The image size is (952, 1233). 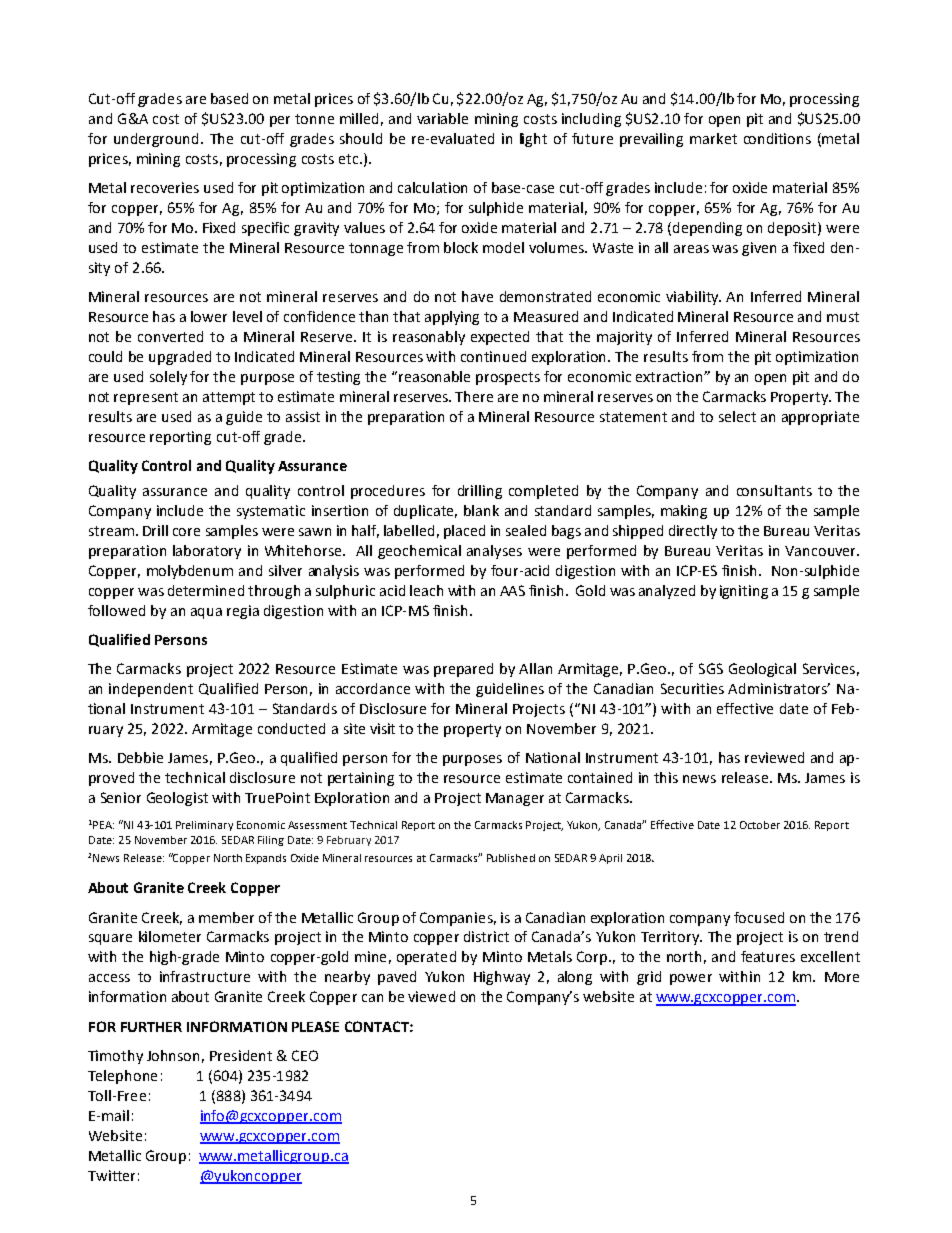 I want to click on igniting, so click(x=744, y=592).
